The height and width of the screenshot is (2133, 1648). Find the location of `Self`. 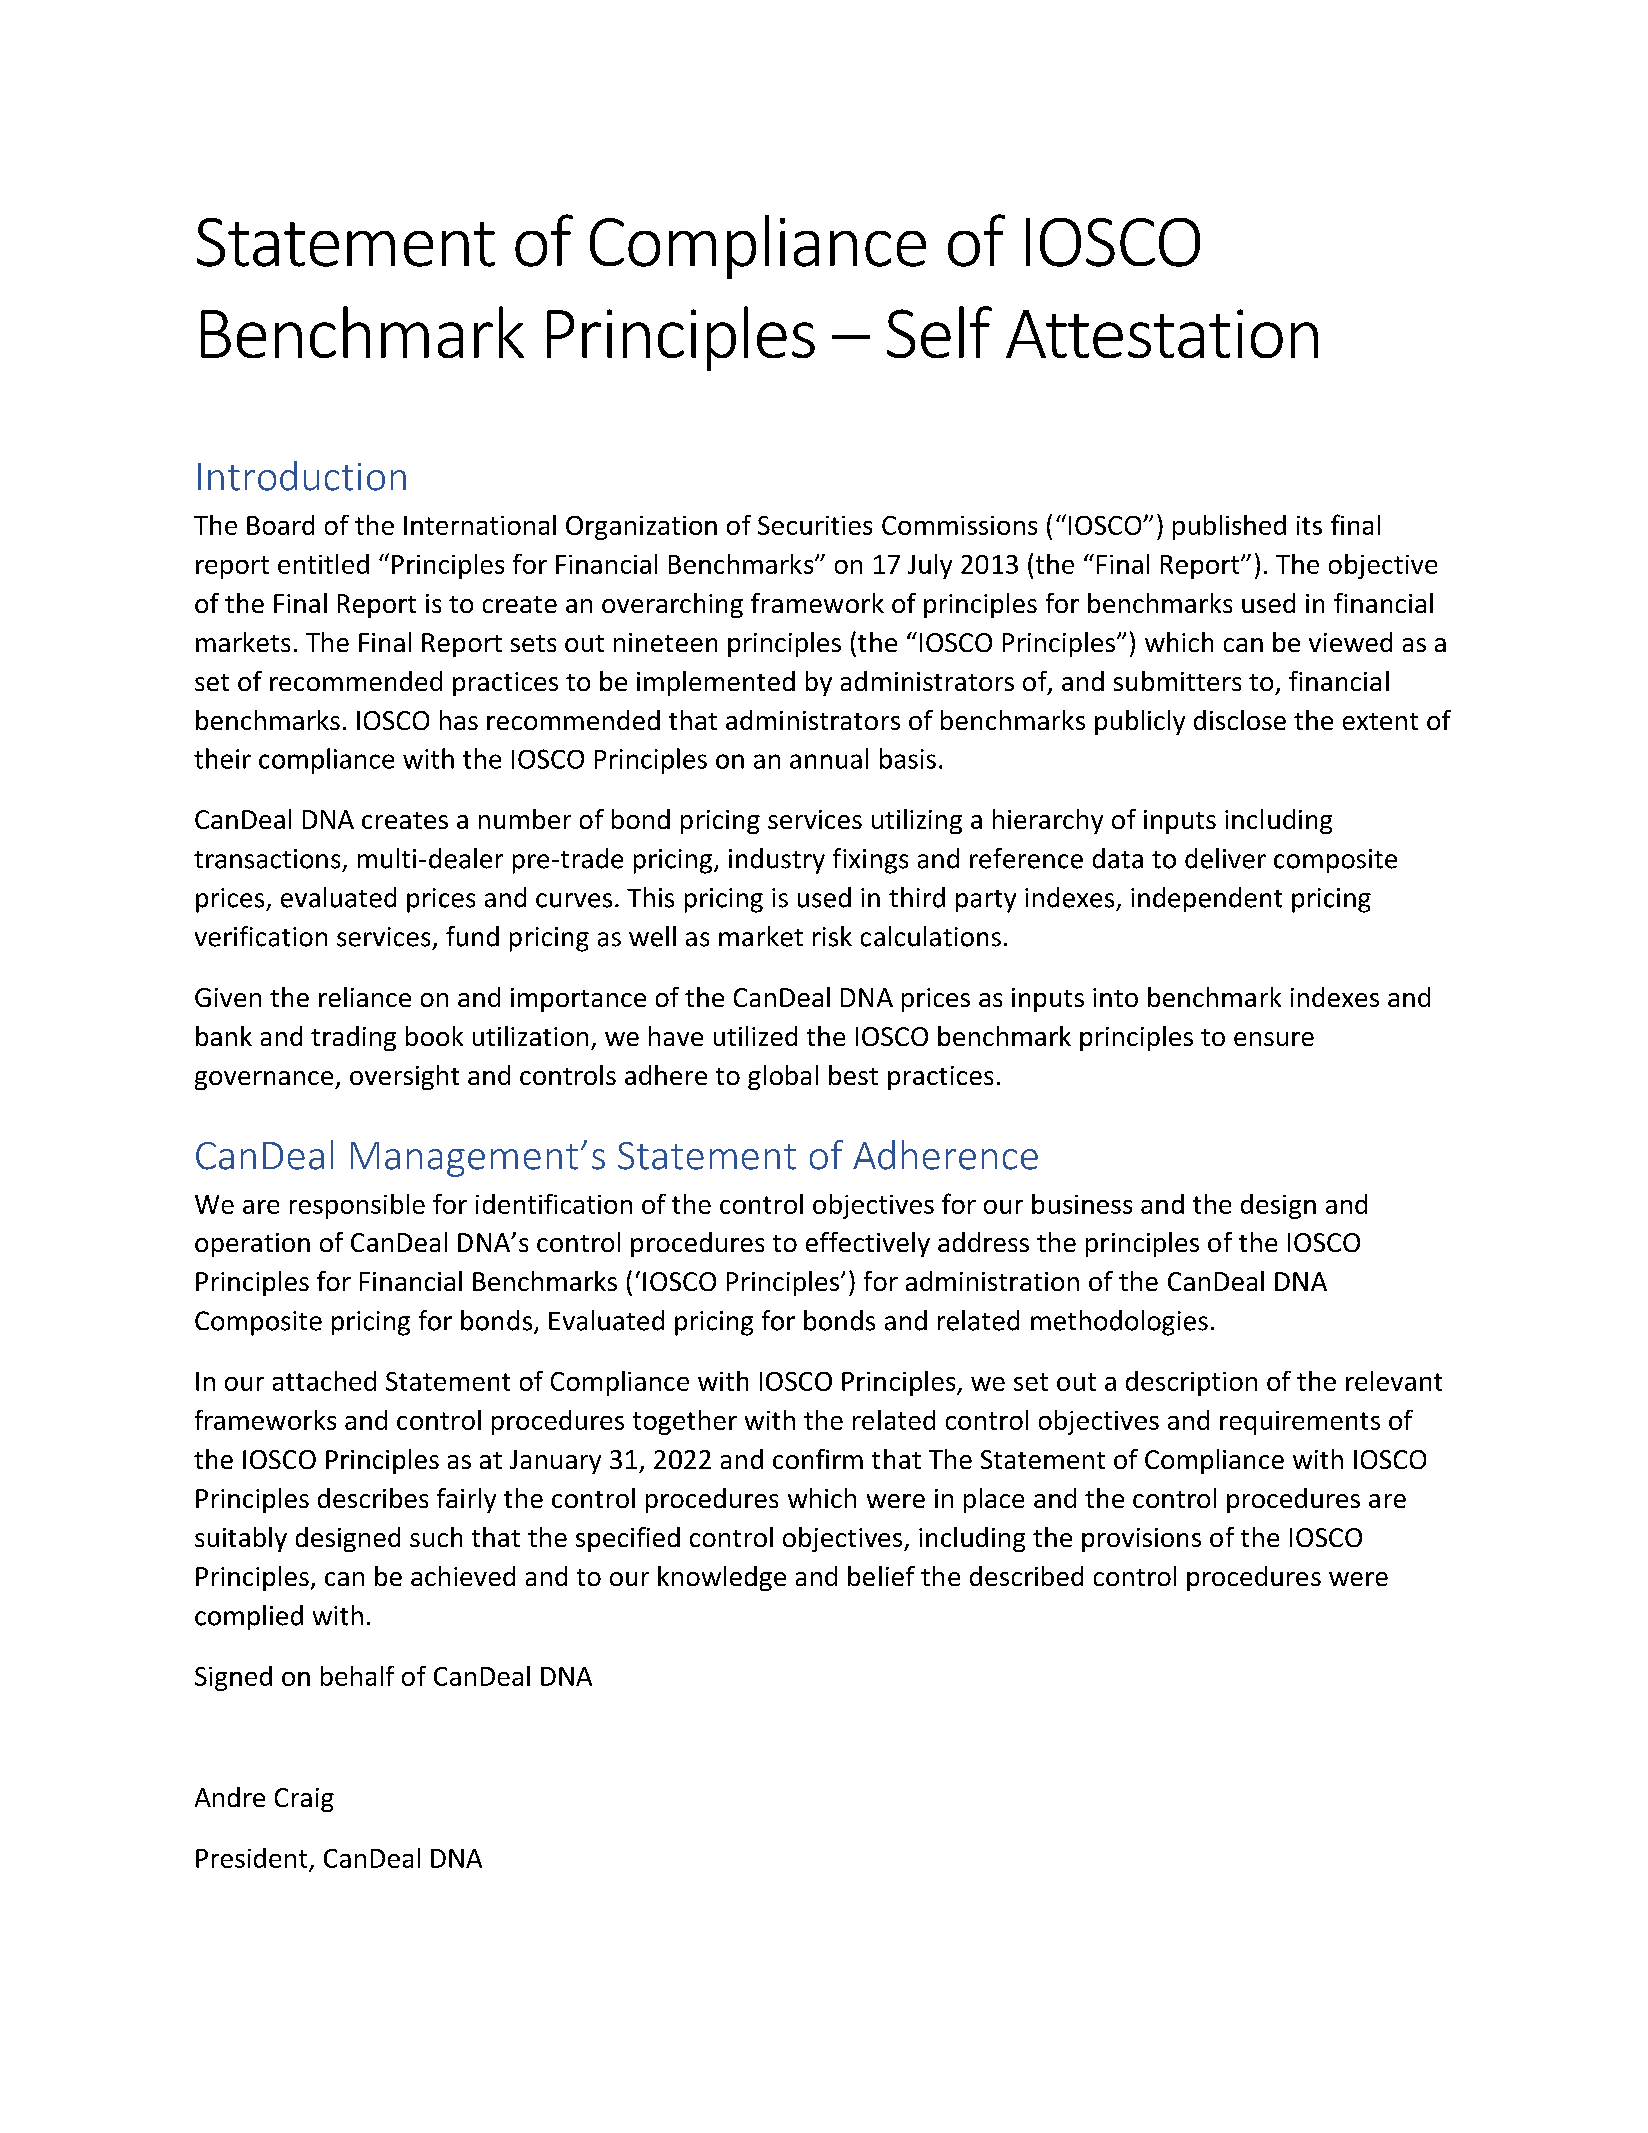

Self is located at coordinates (939, 332).
